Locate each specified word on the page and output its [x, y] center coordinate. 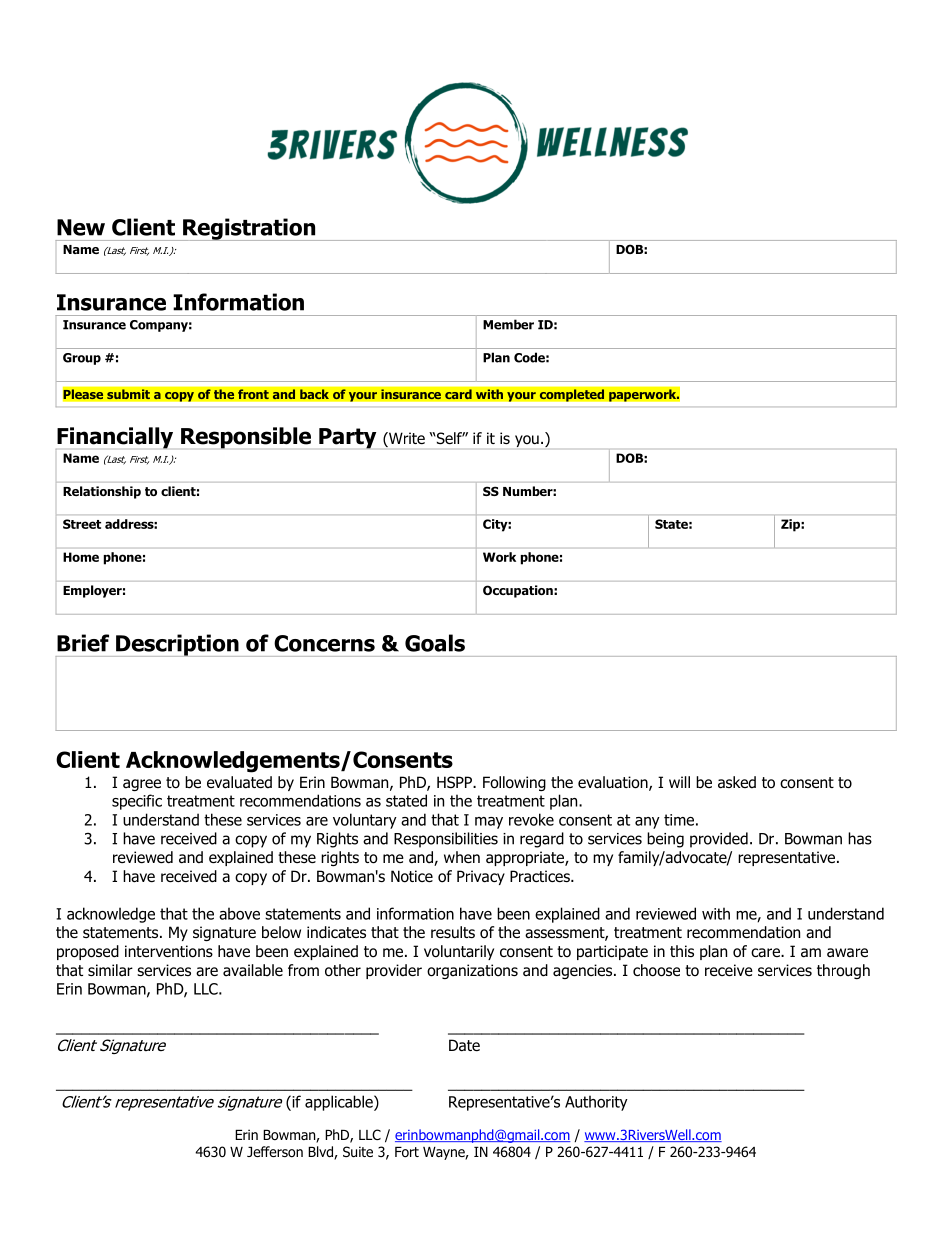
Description [177, 645]
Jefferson [275, 1151]
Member [508, 324]
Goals [435, 643]
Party [347, 438]
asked [737, 782]
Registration [249, 229]
